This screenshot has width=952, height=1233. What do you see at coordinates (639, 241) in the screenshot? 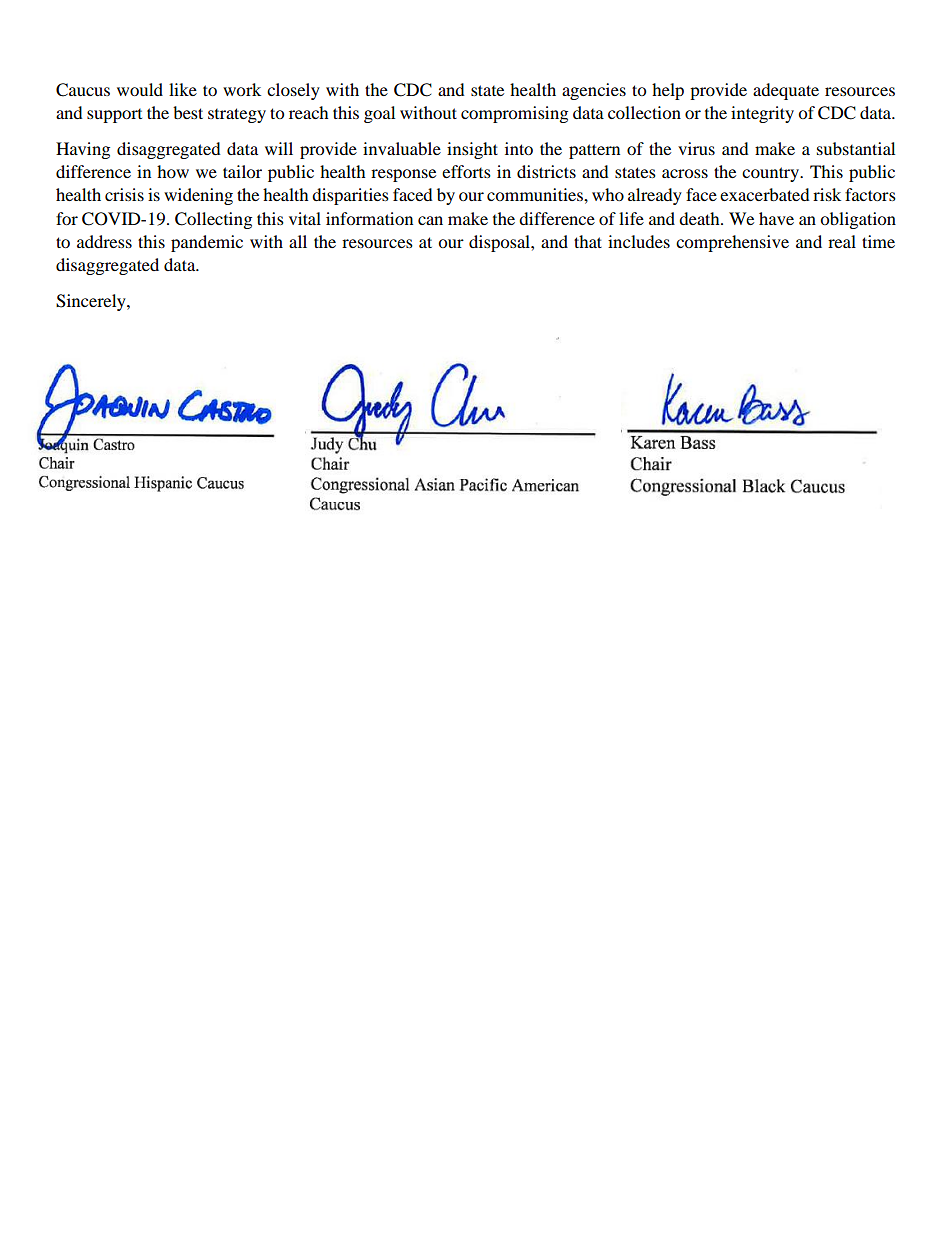
I see `includes` at bounding box center [639, 241].
